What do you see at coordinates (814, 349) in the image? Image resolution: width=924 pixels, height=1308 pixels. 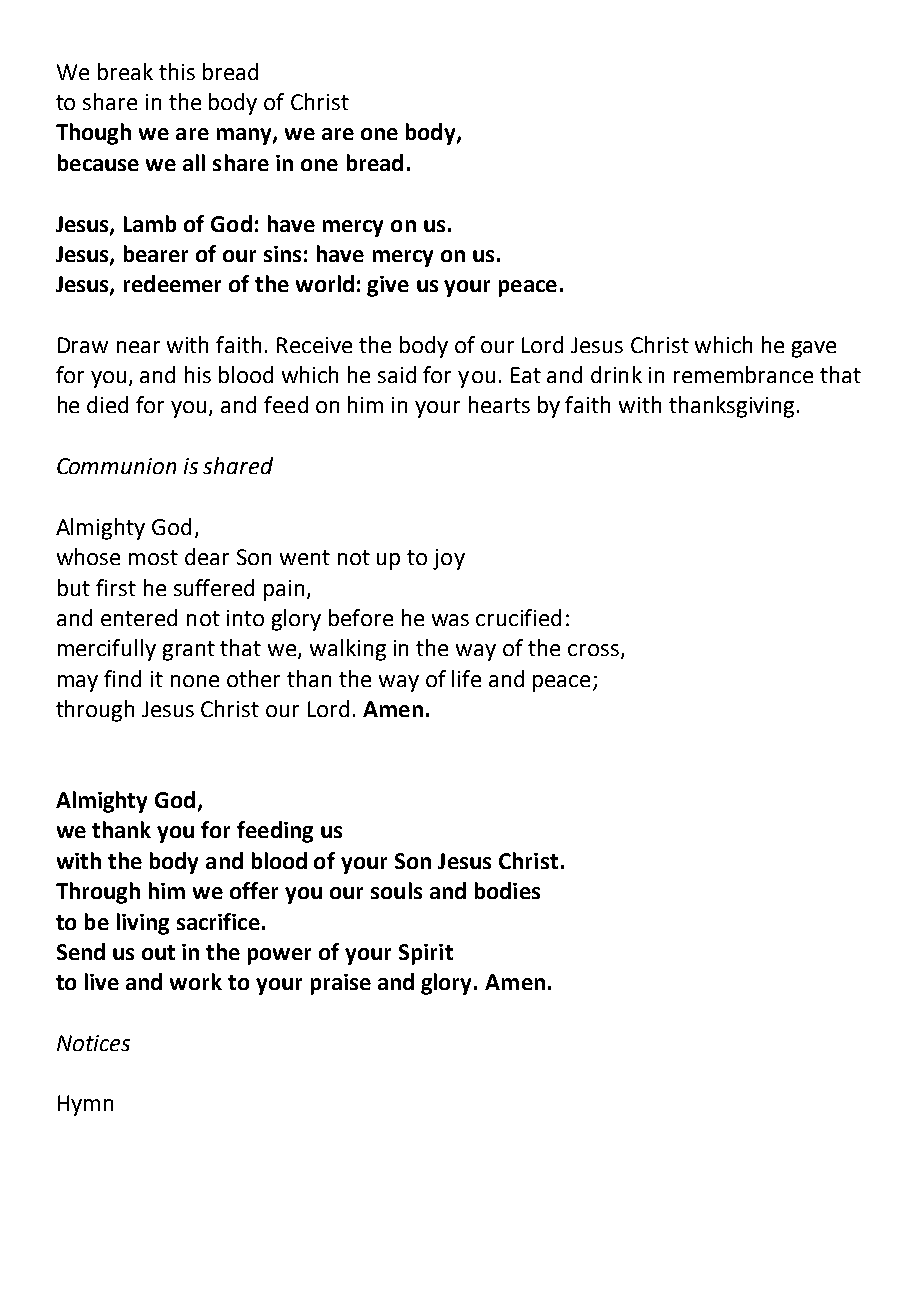 I see `gave` at bounding box center [814, 349].
